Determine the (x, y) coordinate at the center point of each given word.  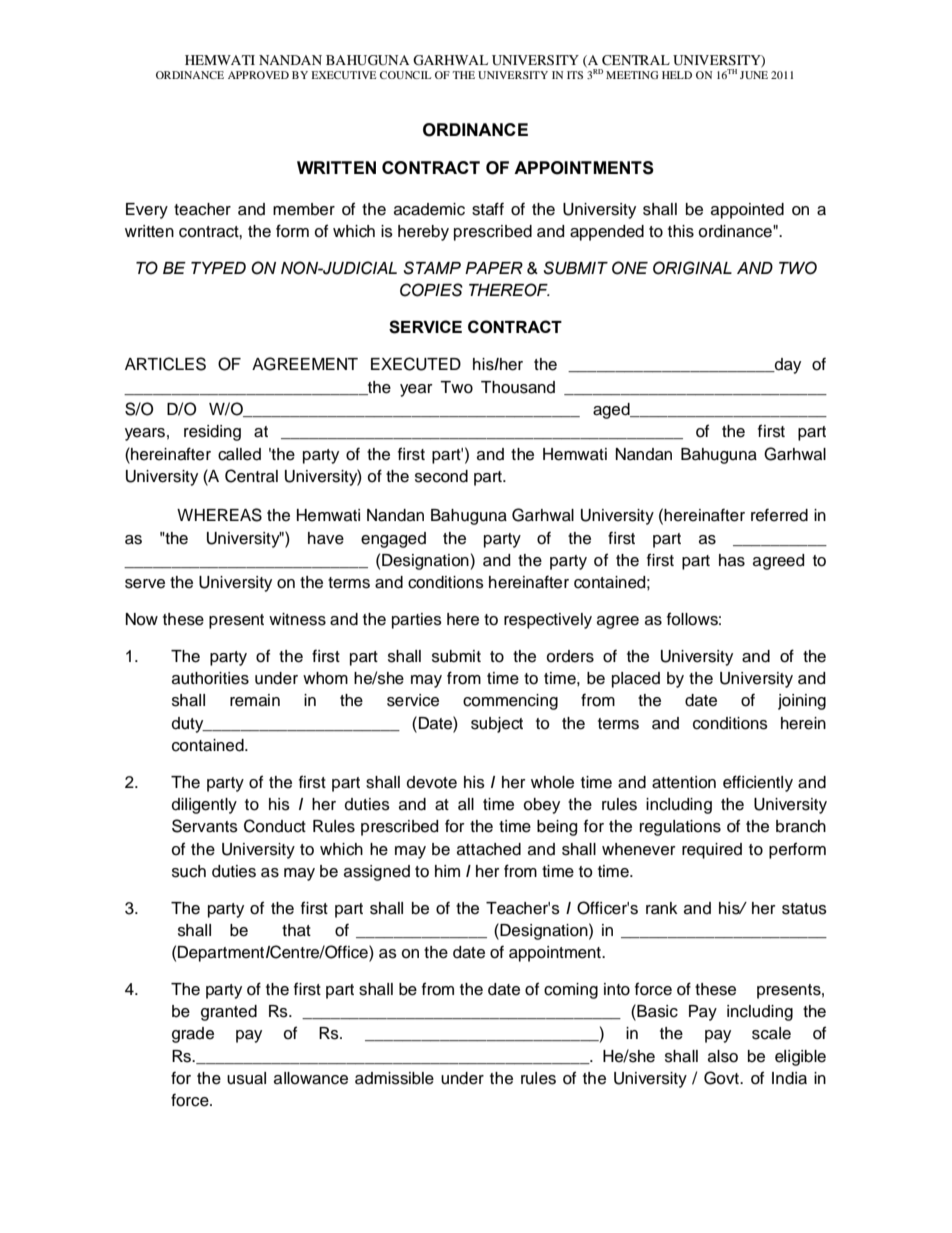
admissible (394, 1078)
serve (145, 584)
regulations (680, 828)
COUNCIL (405, 75)
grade (193, 1035)
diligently (204, 806)
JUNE (754, 75)
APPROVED (258, 75)
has (732, 560)
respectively (548, 621)
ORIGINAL (692, 268)
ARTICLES (165, 364)
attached (489, 849)
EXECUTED (416, 364)
